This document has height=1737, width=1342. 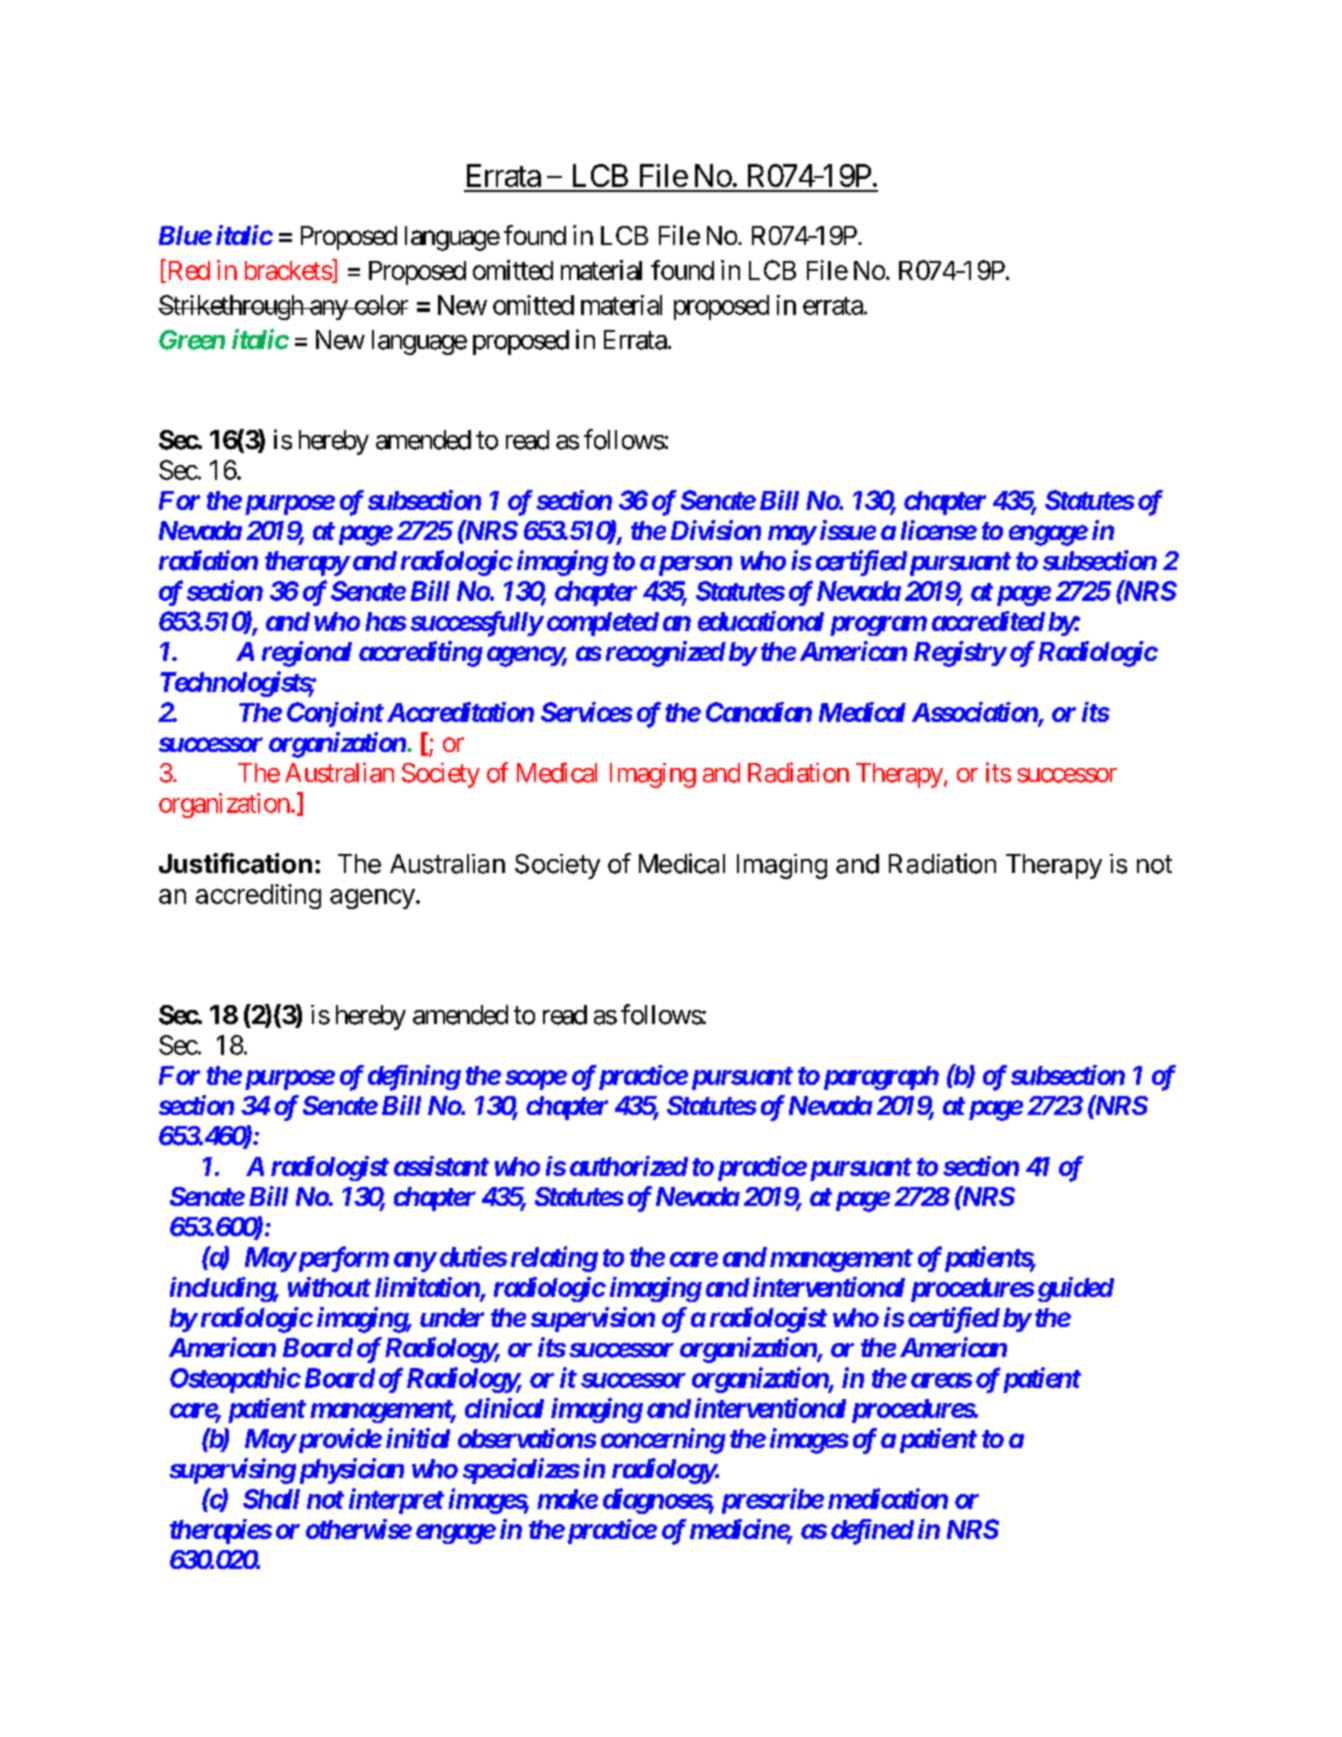 I want to click on Division, so click(x=716, y=530).
